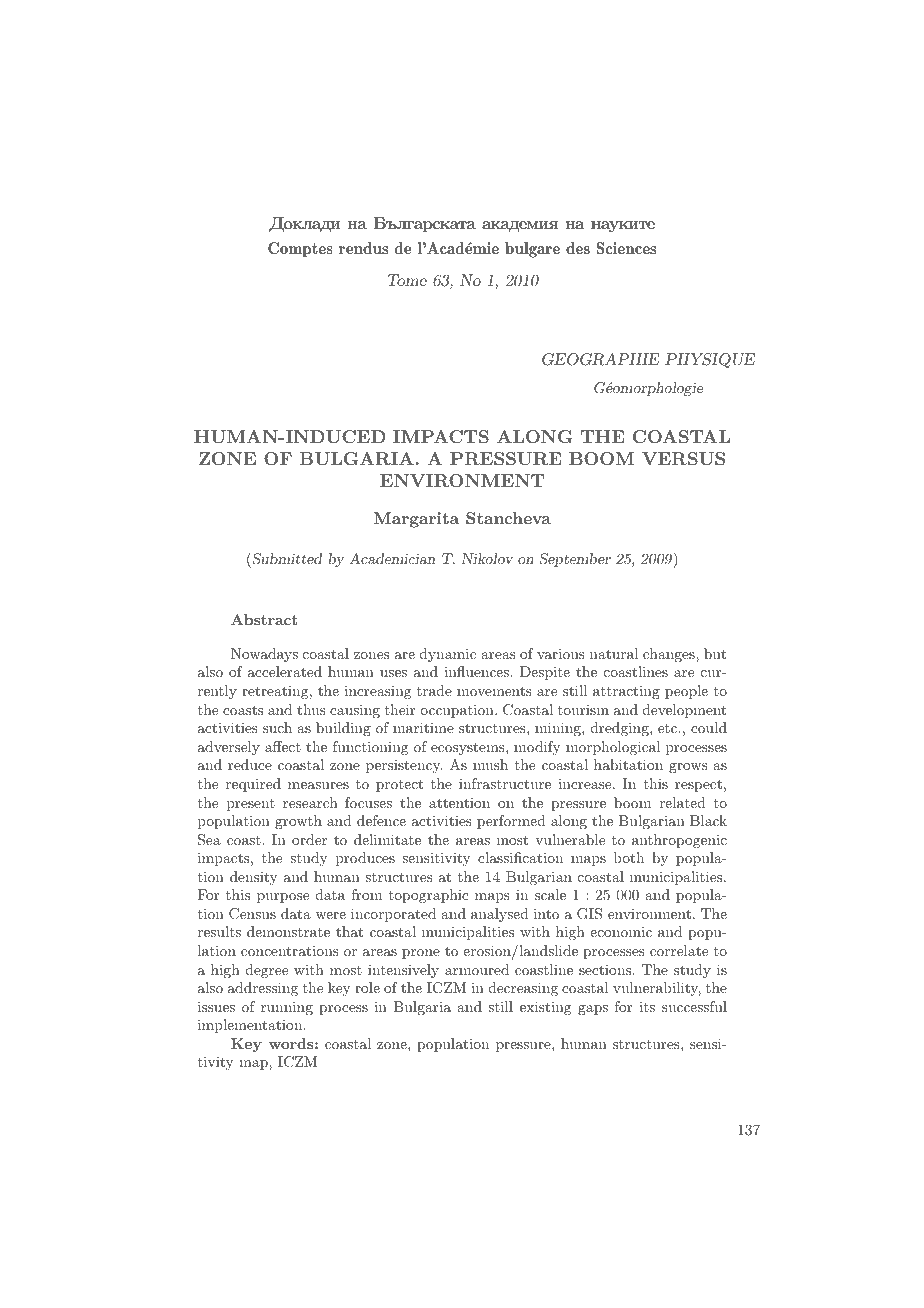  What do you see at coordinates (710, 360) in the document?
I see `PHYSIQUE` at bounding box center [710, 360].
